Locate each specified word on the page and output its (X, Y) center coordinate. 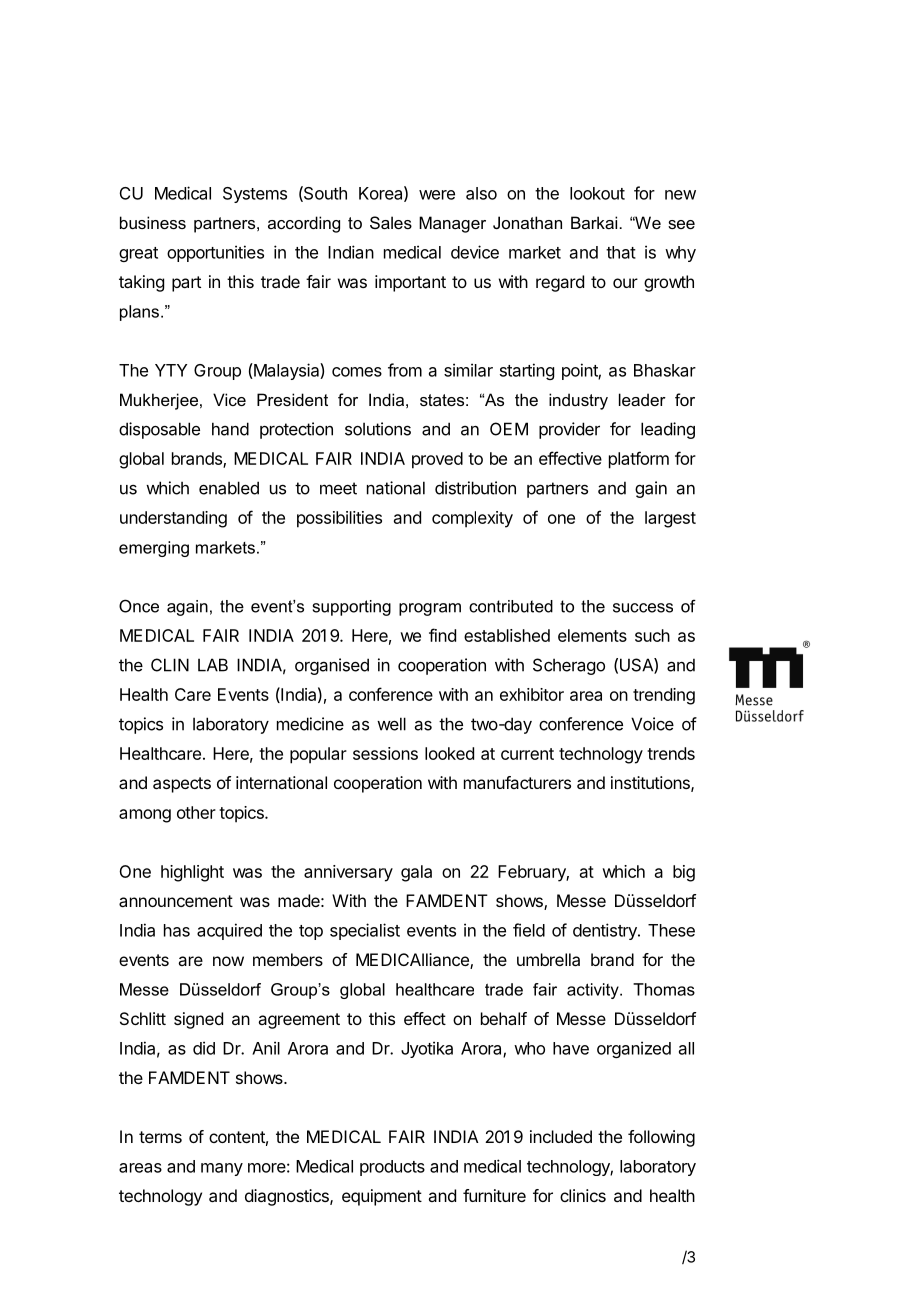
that (621, 252)
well (391, 724)
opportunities (215, 253)
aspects (182, 785)
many (222, 1169)
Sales (391, 222)
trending (664, 696)
